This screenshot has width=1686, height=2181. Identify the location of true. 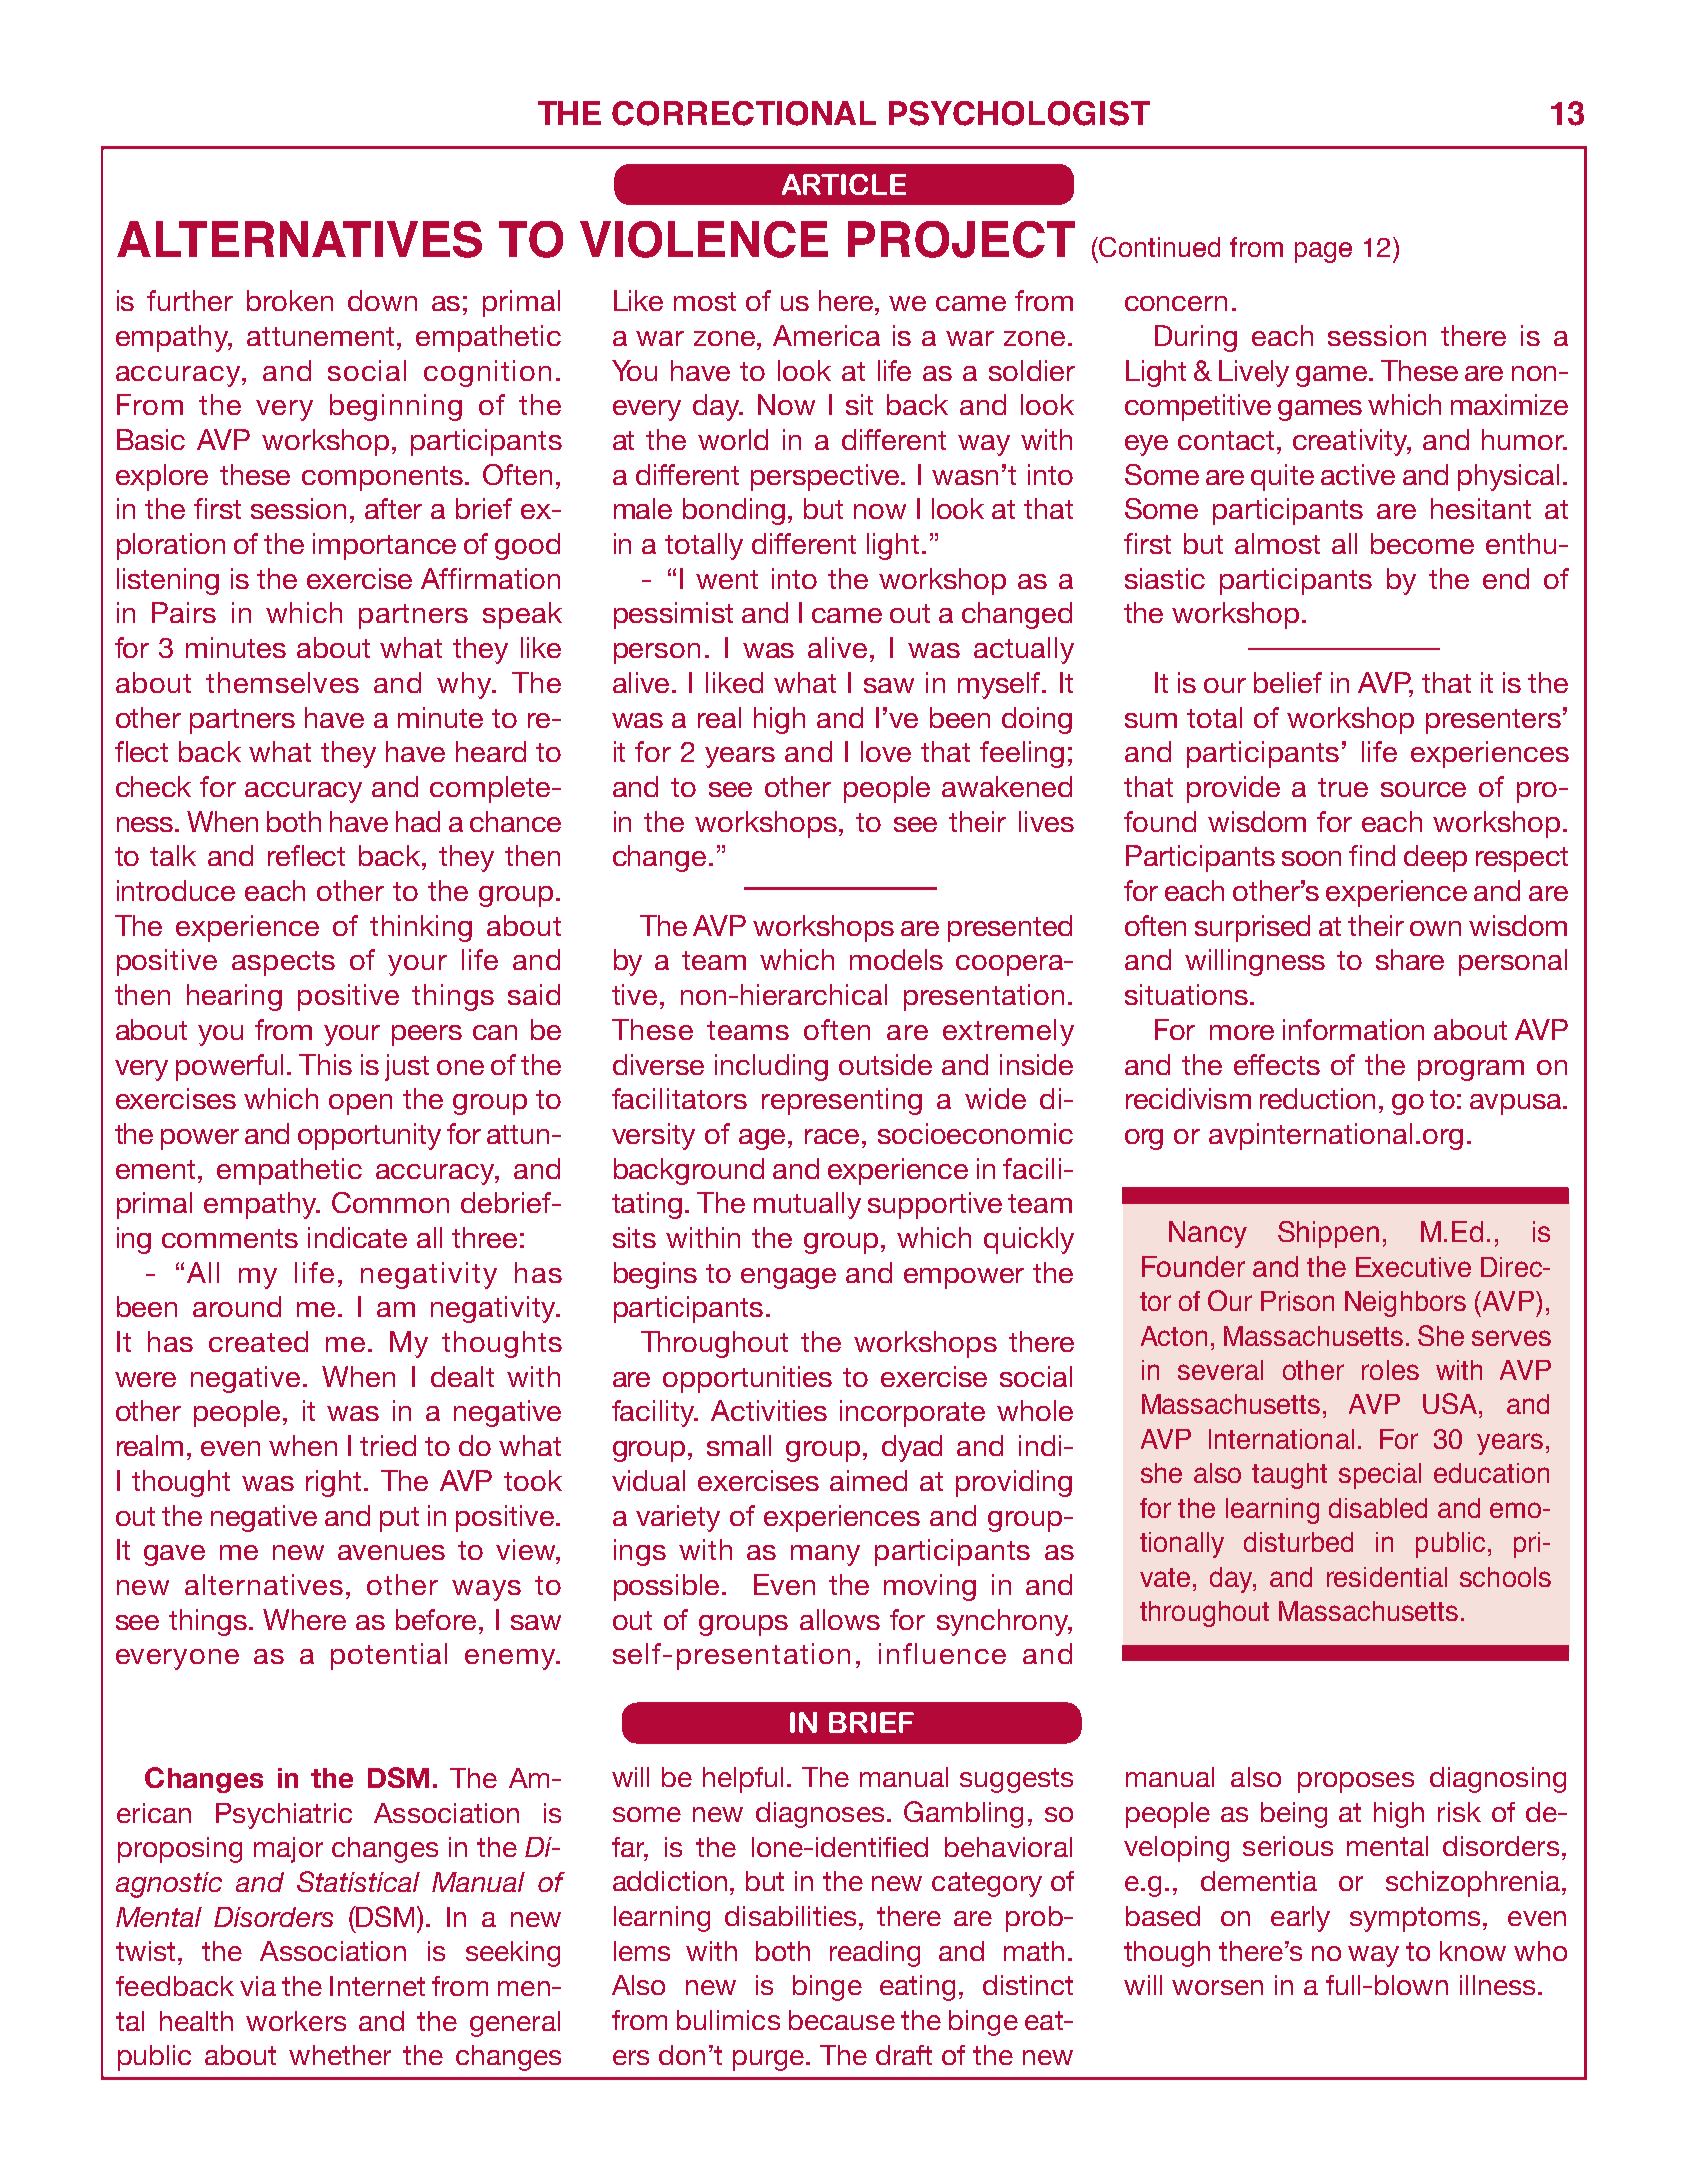
(1343, 787).
